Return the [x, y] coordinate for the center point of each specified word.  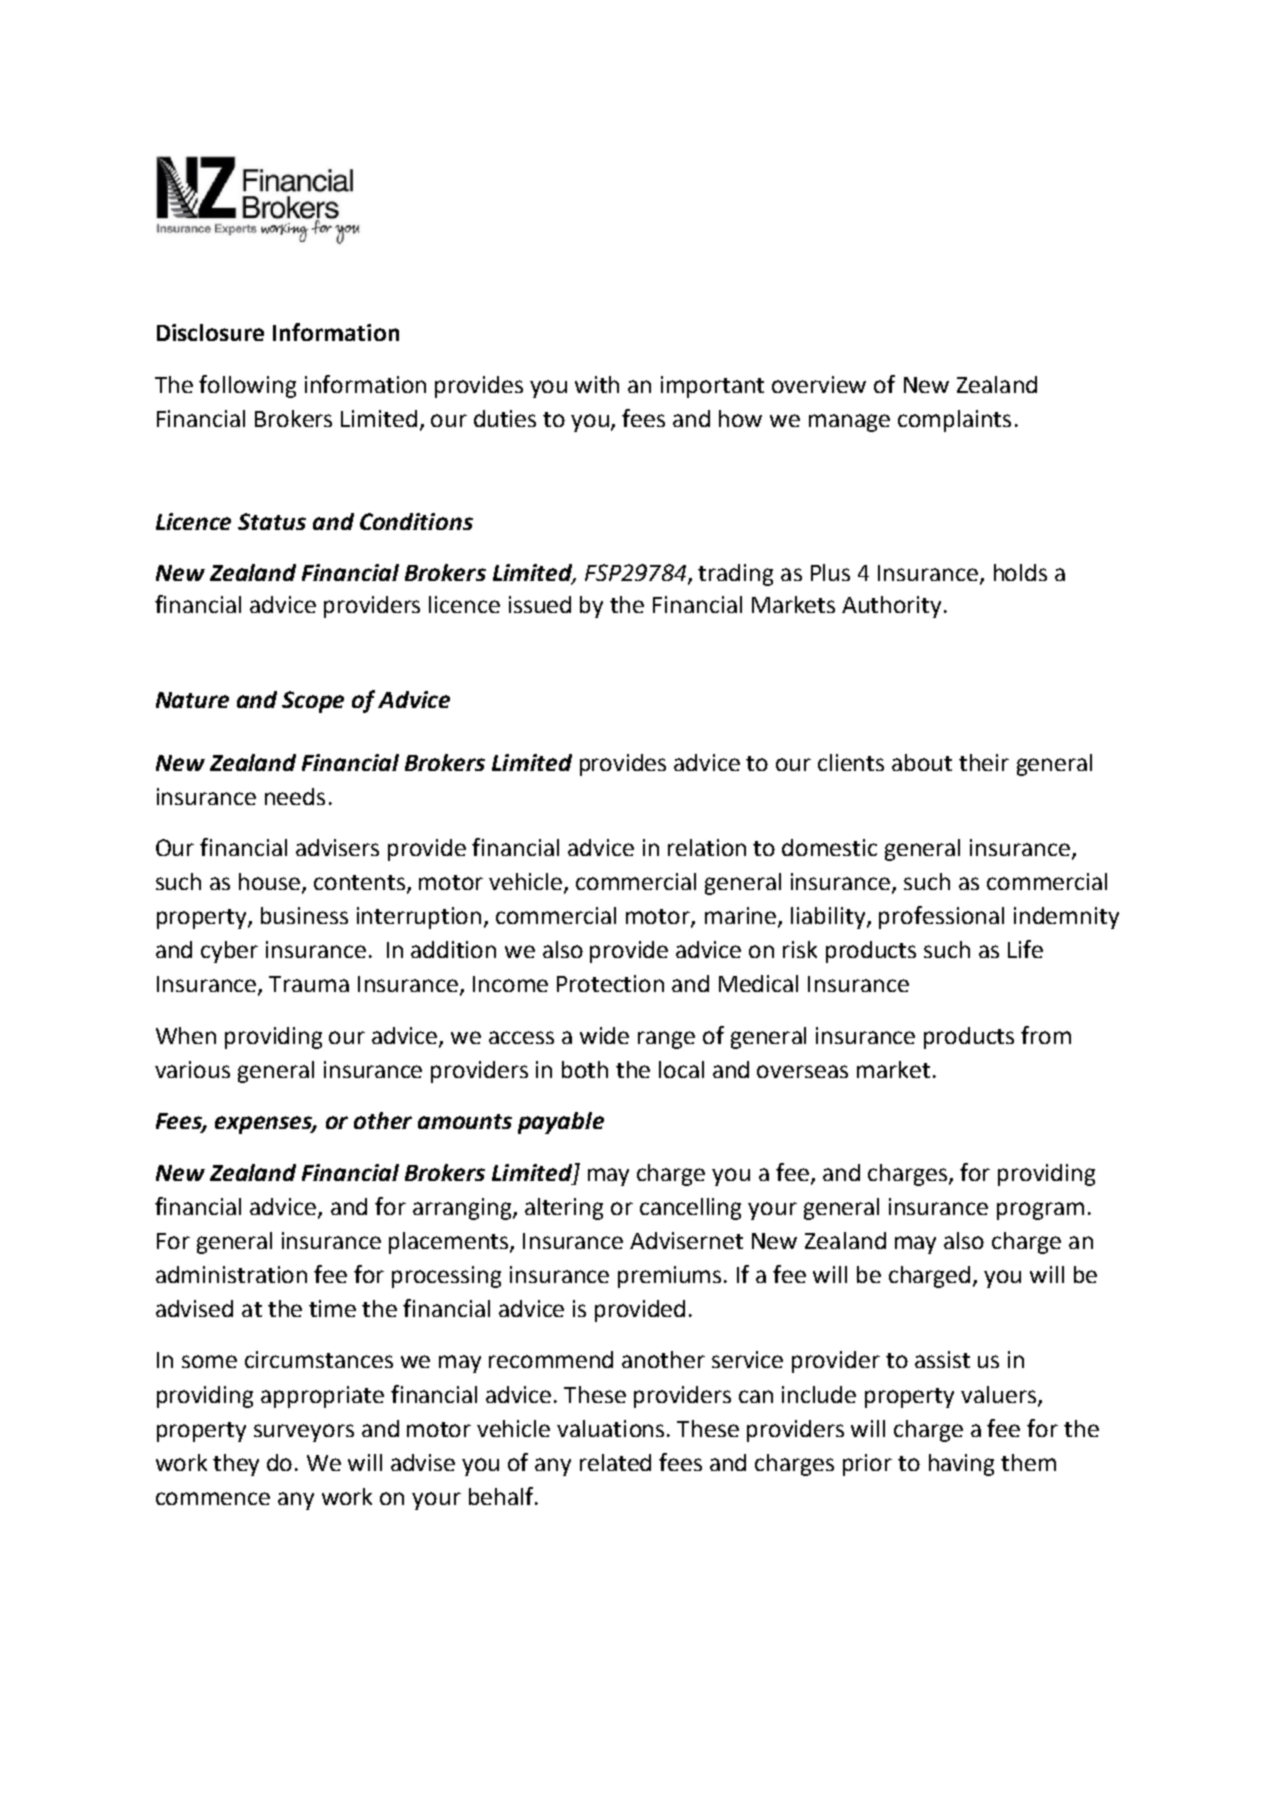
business [304, 915]
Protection [610, 983]
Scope [313, 702]
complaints [954, 421]
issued [540, 604]
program [1040, 1211]
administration [231, 1274]
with [597, 384]
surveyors [304, 1433]
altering [564, 1209]
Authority [891, 607]
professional [941, 917]
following [247, 386]
